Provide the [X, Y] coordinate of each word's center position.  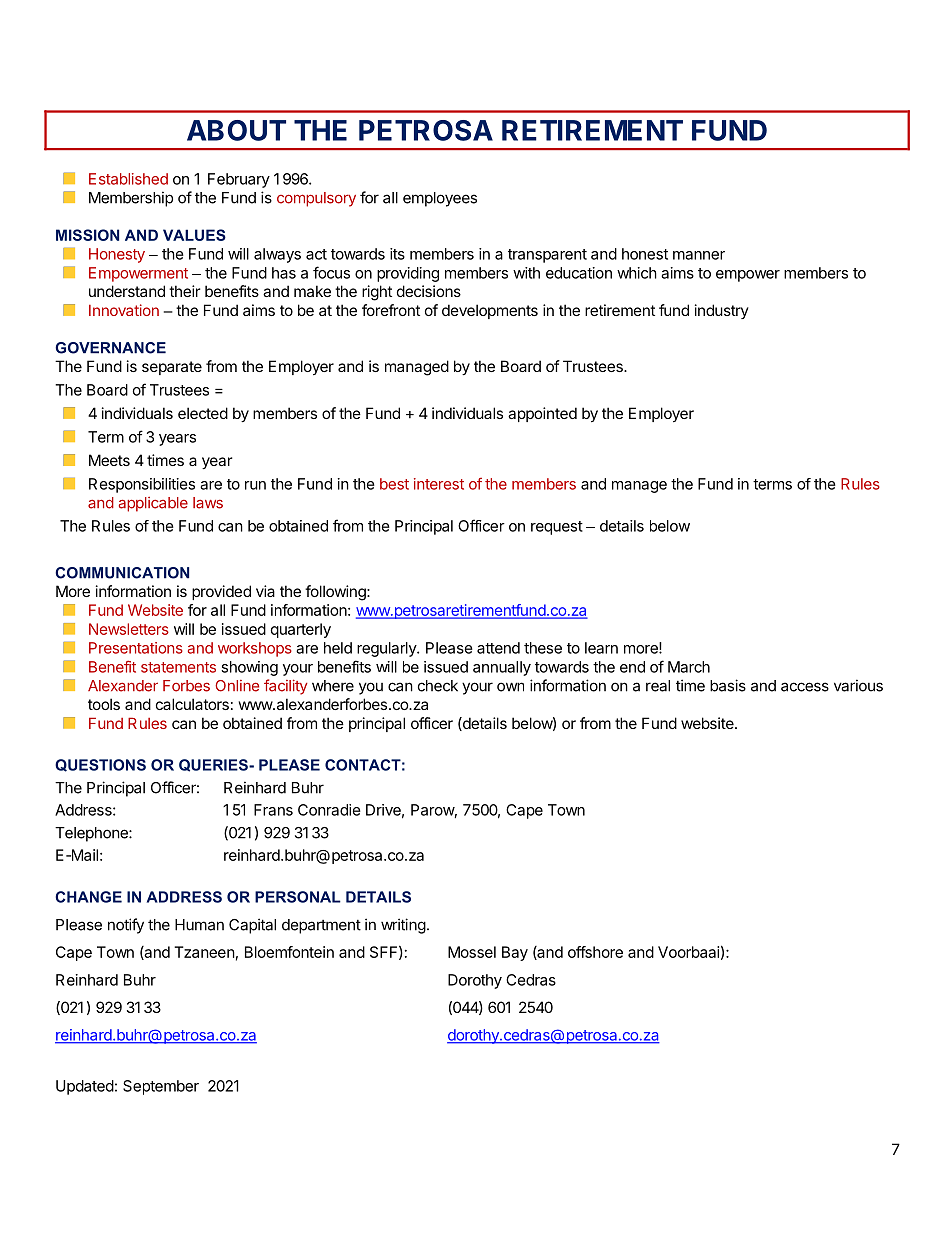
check [438, 686]
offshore [595, 952]
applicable [153, 504]
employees [440, 199]
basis [728, 685]
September [161, 1087]
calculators [192, 704]
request [557, 528]
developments [490, 311]
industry [722, 311]
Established [128, 179]
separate [172, 368]
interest [439, 484]
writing [403, 926]
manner [699, 255]
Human [199, 925]
